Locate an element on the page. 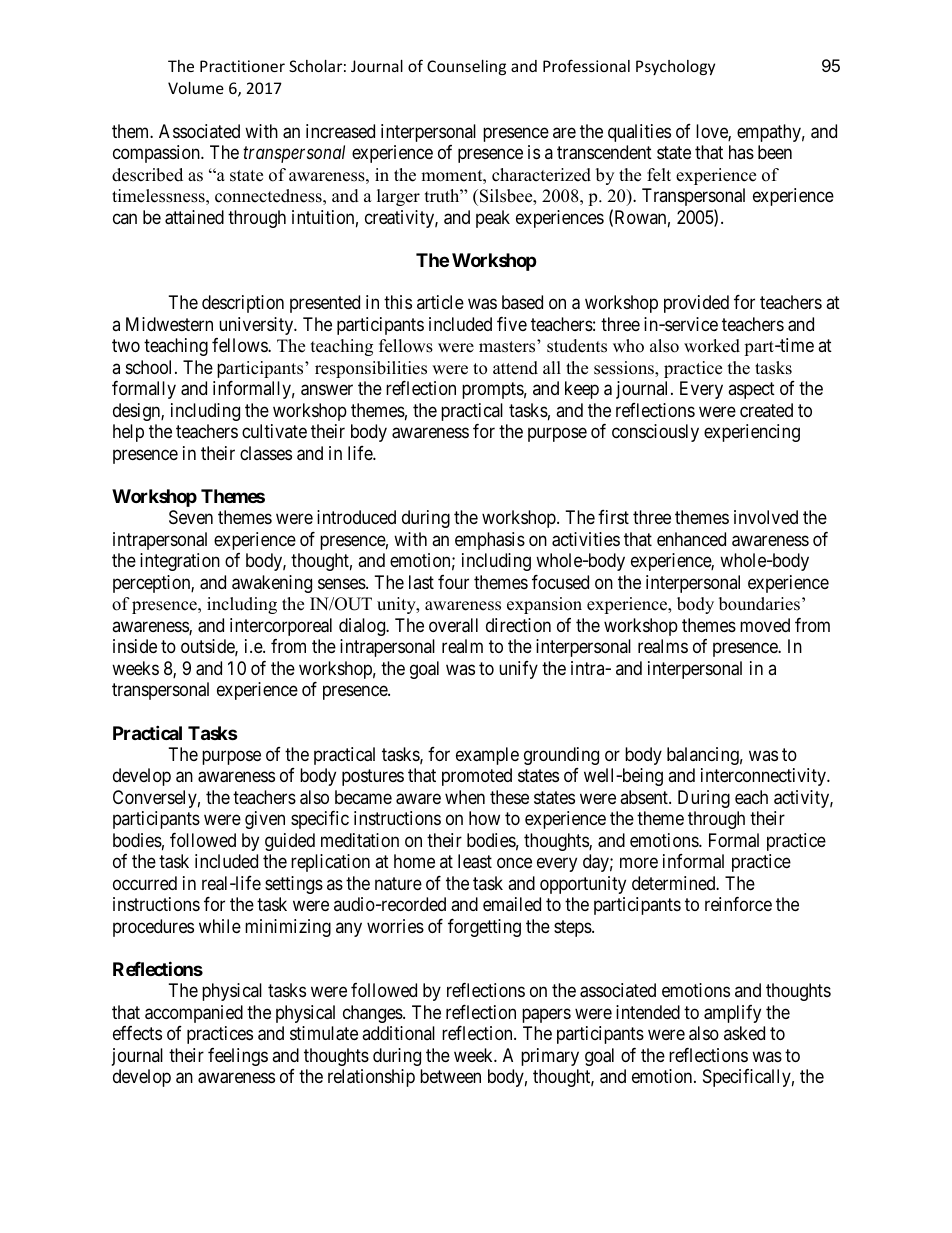 This image has height=1233, width=952. Volume is located at coordinates (196, 88).
